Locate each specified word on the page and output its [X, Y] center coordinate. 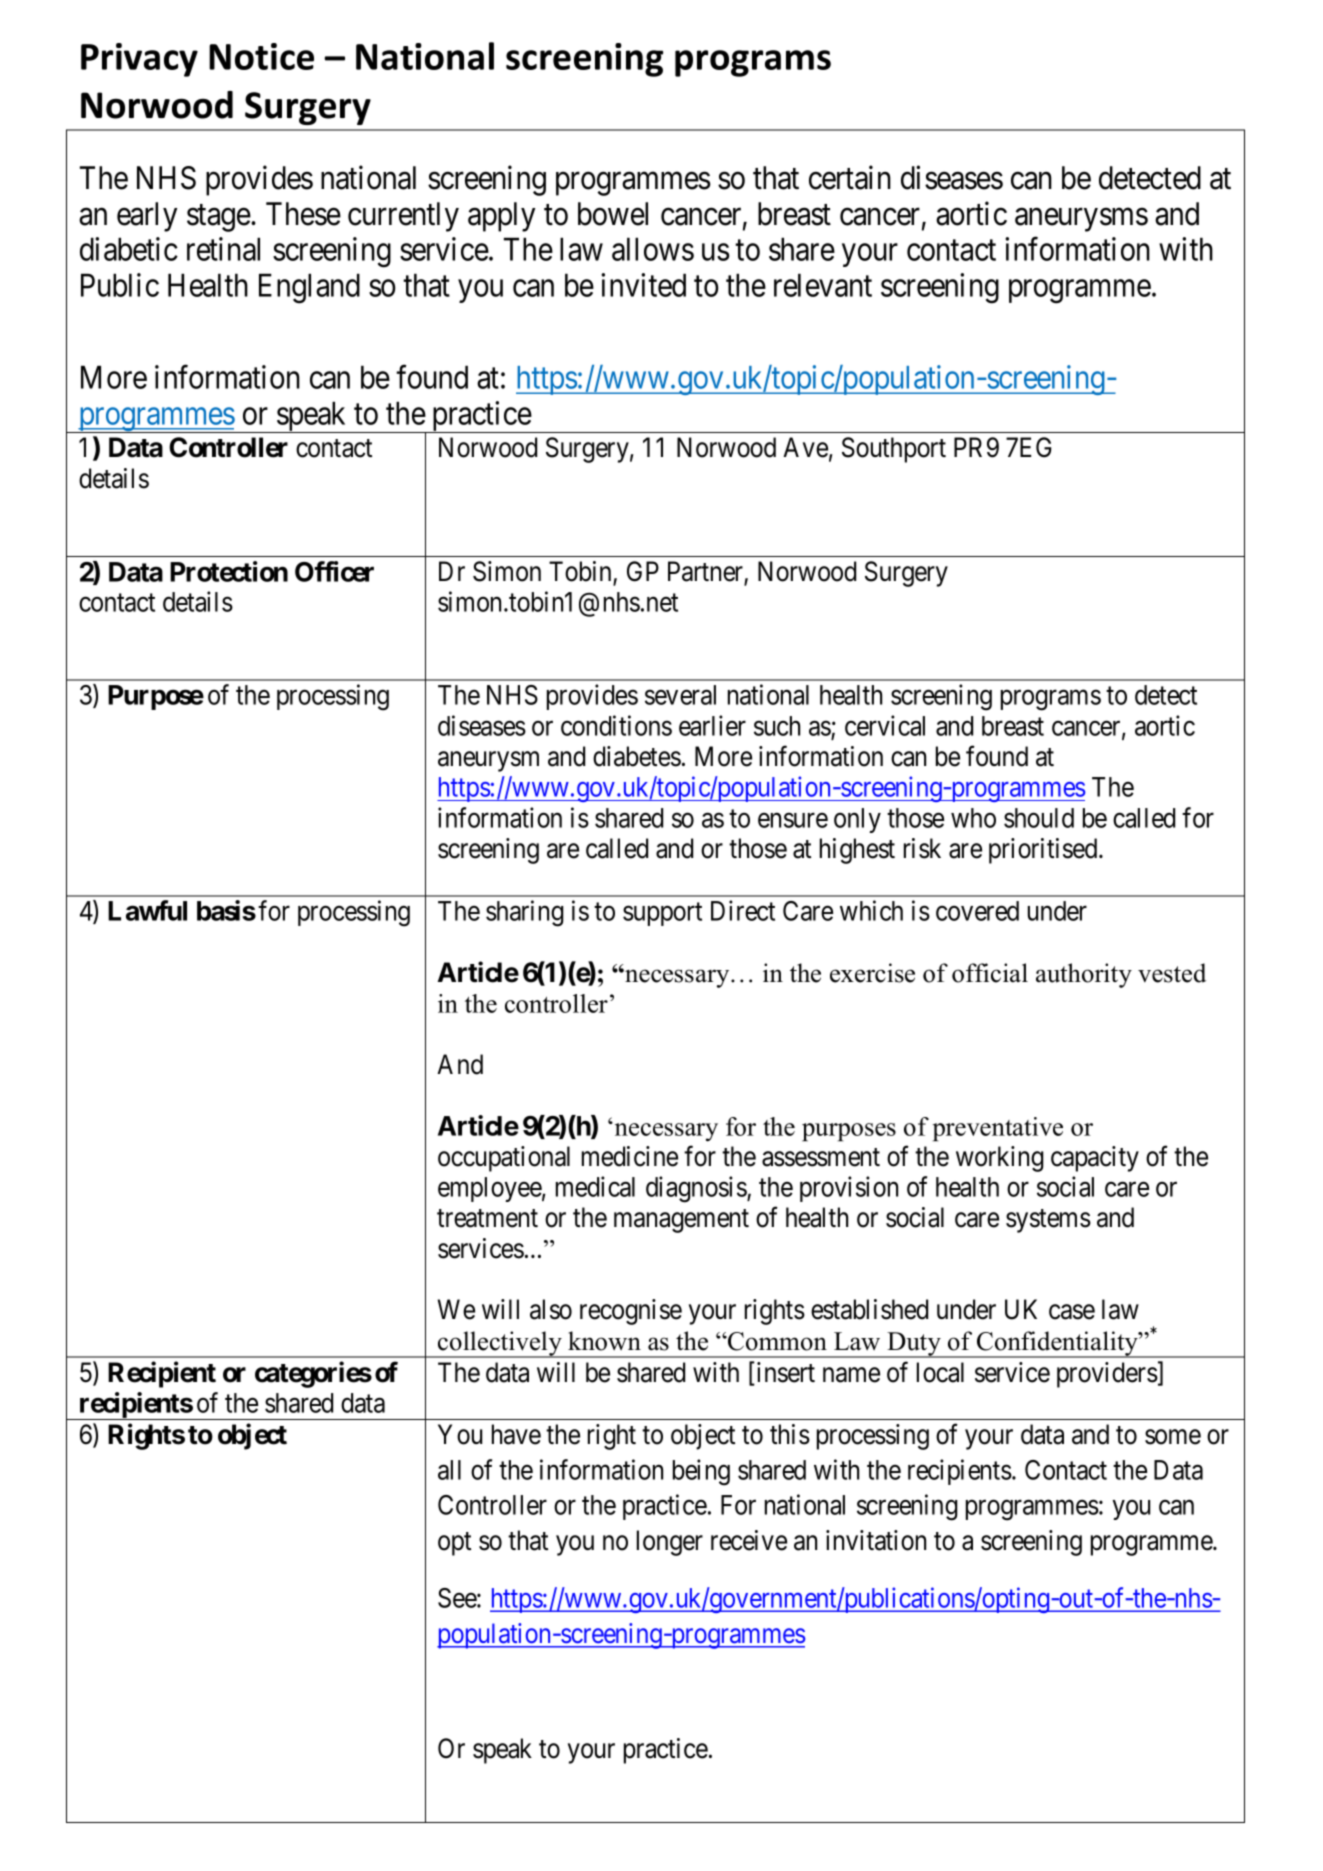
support [662, 914]
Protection [229, 571]
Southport [894, 450]
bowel [613, 214]
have [516, 1434]
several [680, 695]
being [701, 1472]
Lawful [147, 910]
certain [850, 178]
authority [1084, 975]
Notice [261, 56]
